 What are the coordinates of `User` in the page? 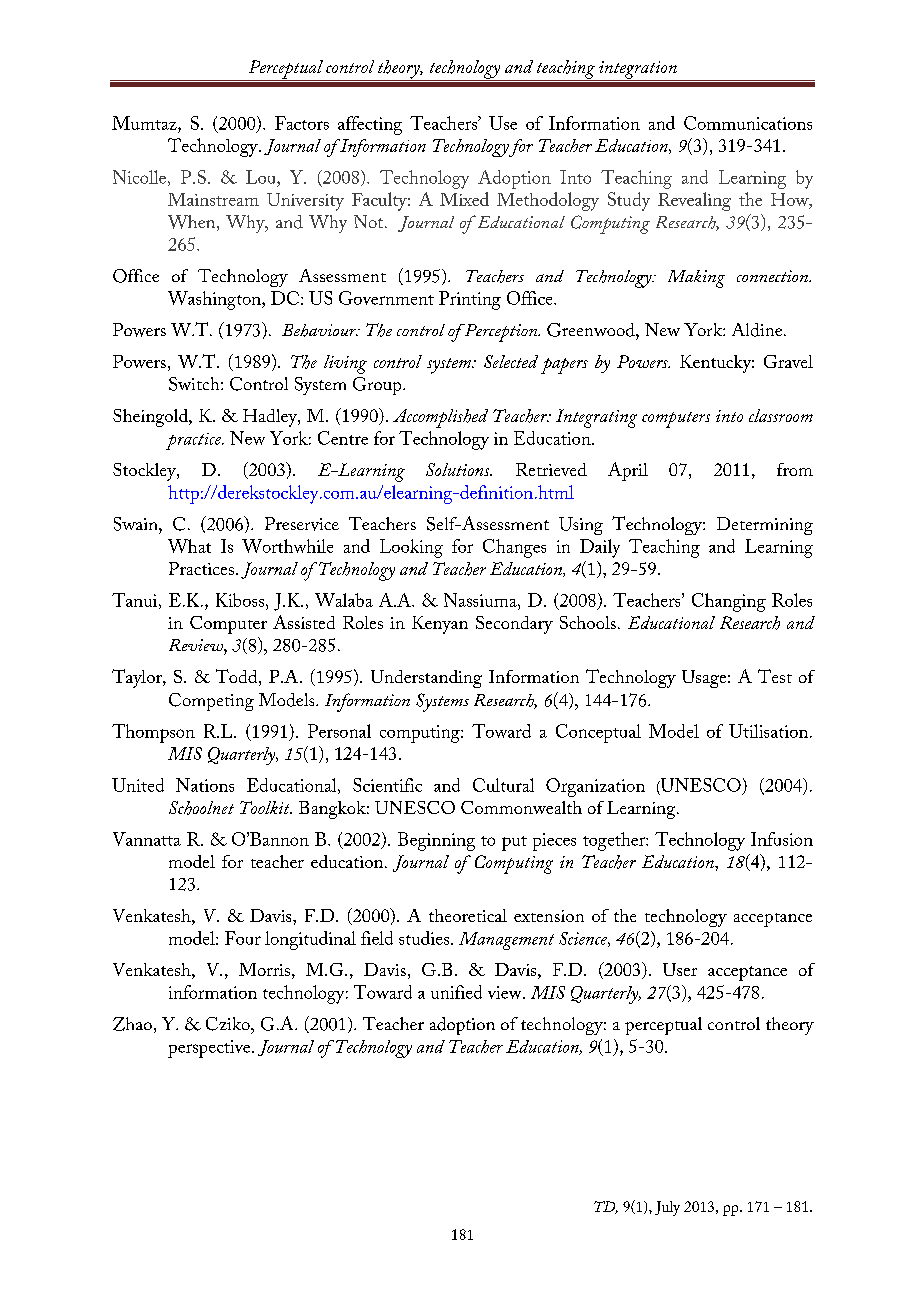 It's located at (680, 969).
